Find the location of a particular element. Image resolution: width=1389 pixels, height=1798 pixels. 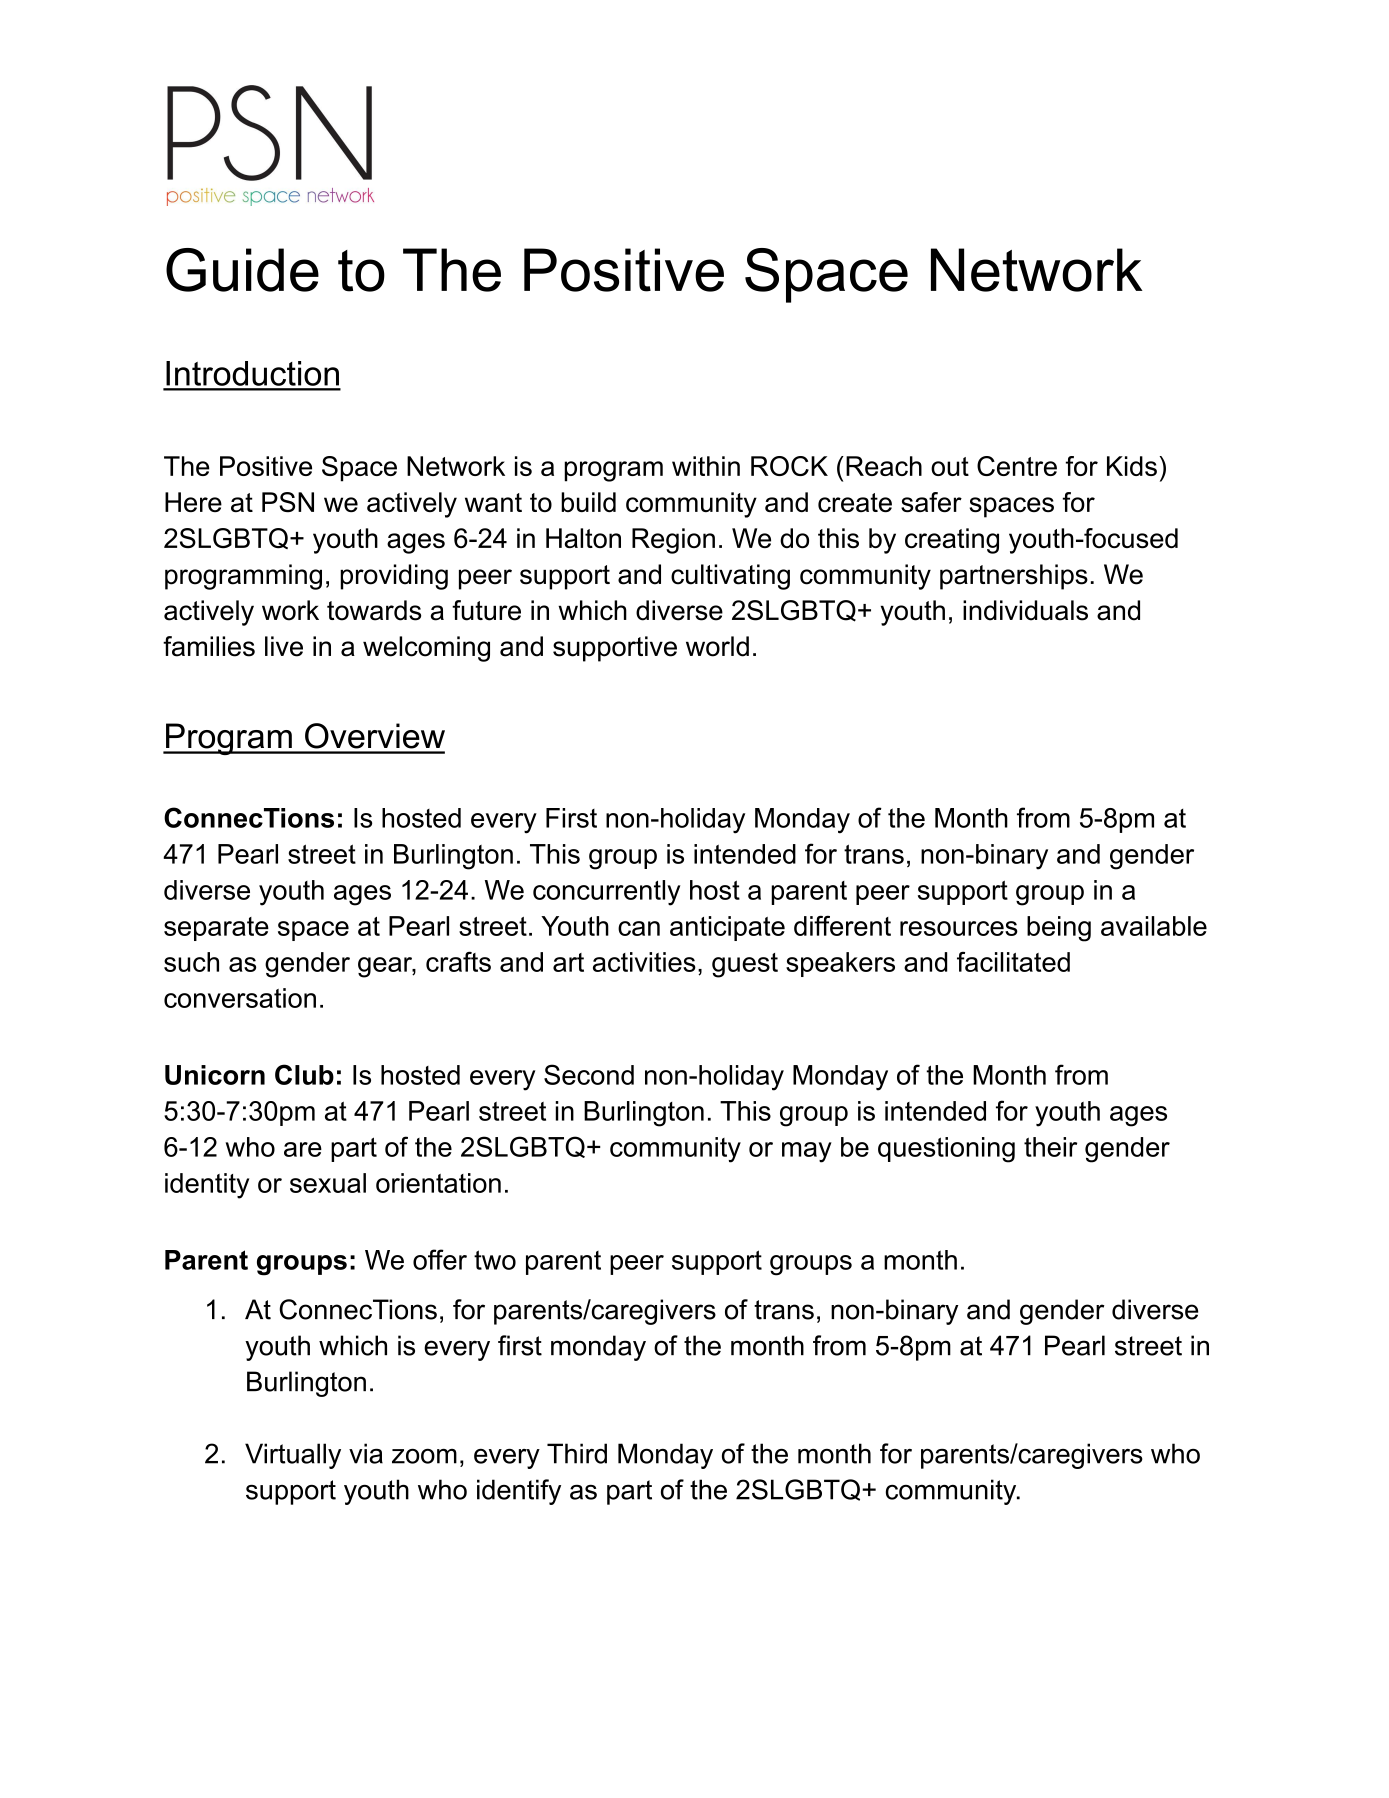

being is located at coordinates (1059, 929).
